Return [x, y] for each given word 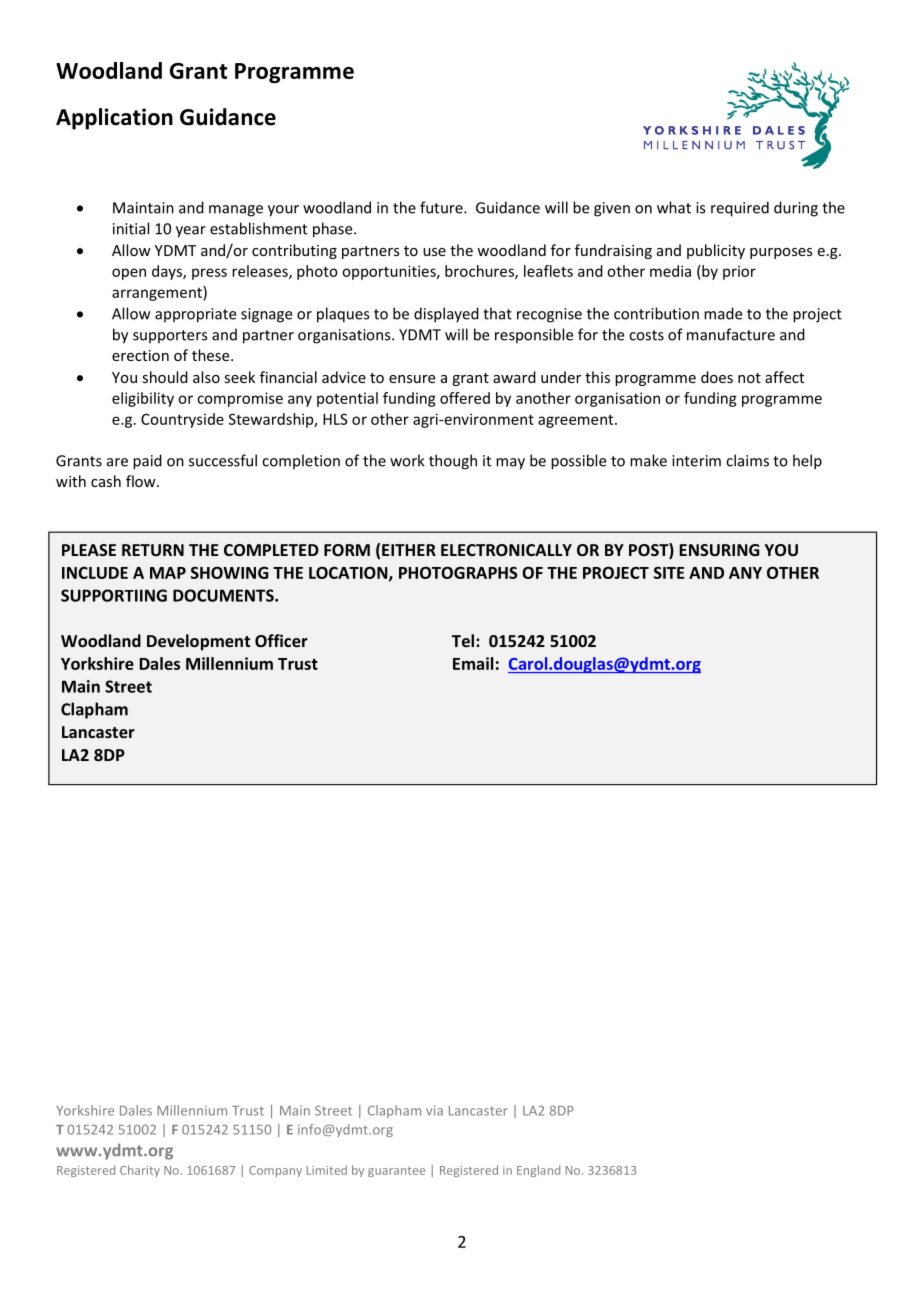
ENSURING [719, 550]
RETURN [153, 550]
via [434, 1110]
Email [473, 663]
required [740, 209]
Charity [140, 1171]
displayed [446, 315]
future [442, 207]
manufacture [731, 334]
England [538, 1171]
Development [198, 642]
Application [114, 119]
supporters [170, 336]
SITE [669, 573]
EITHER [409, 550]
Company [275, 1171]
